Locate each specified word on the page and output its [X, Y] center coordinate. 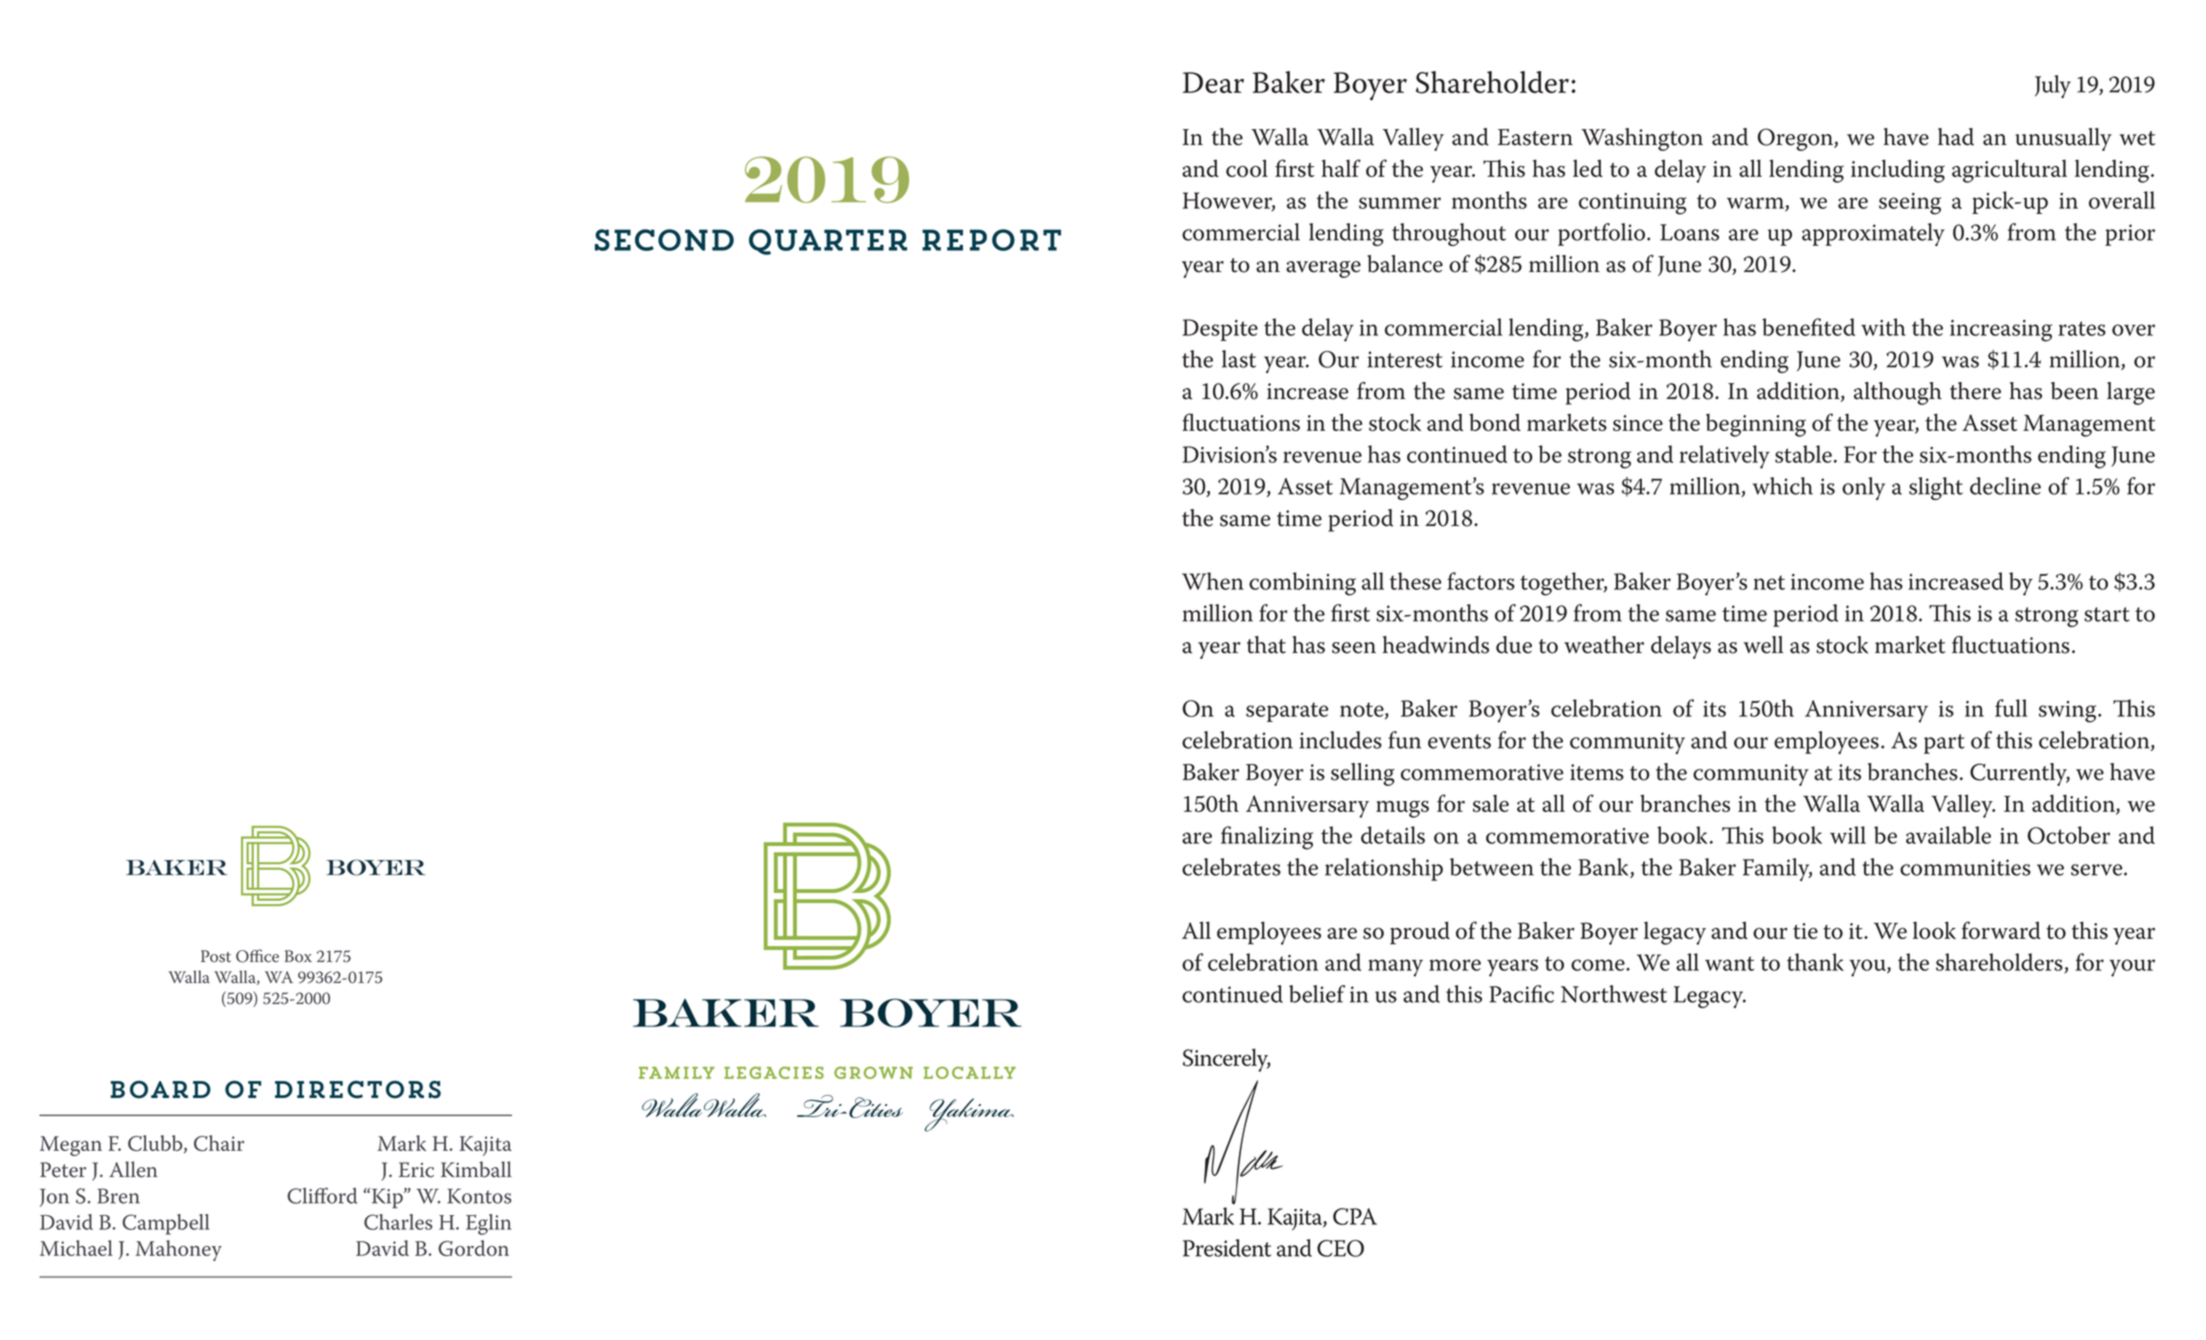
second [664, 240]
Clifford [322, 1195]
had [1956, 137]
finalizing [1267, 838]
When [1213, 581]
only [1863, 488]
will [1848, 835]
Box [298, 956]
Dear [1213, 82]
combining [1302, 584]
